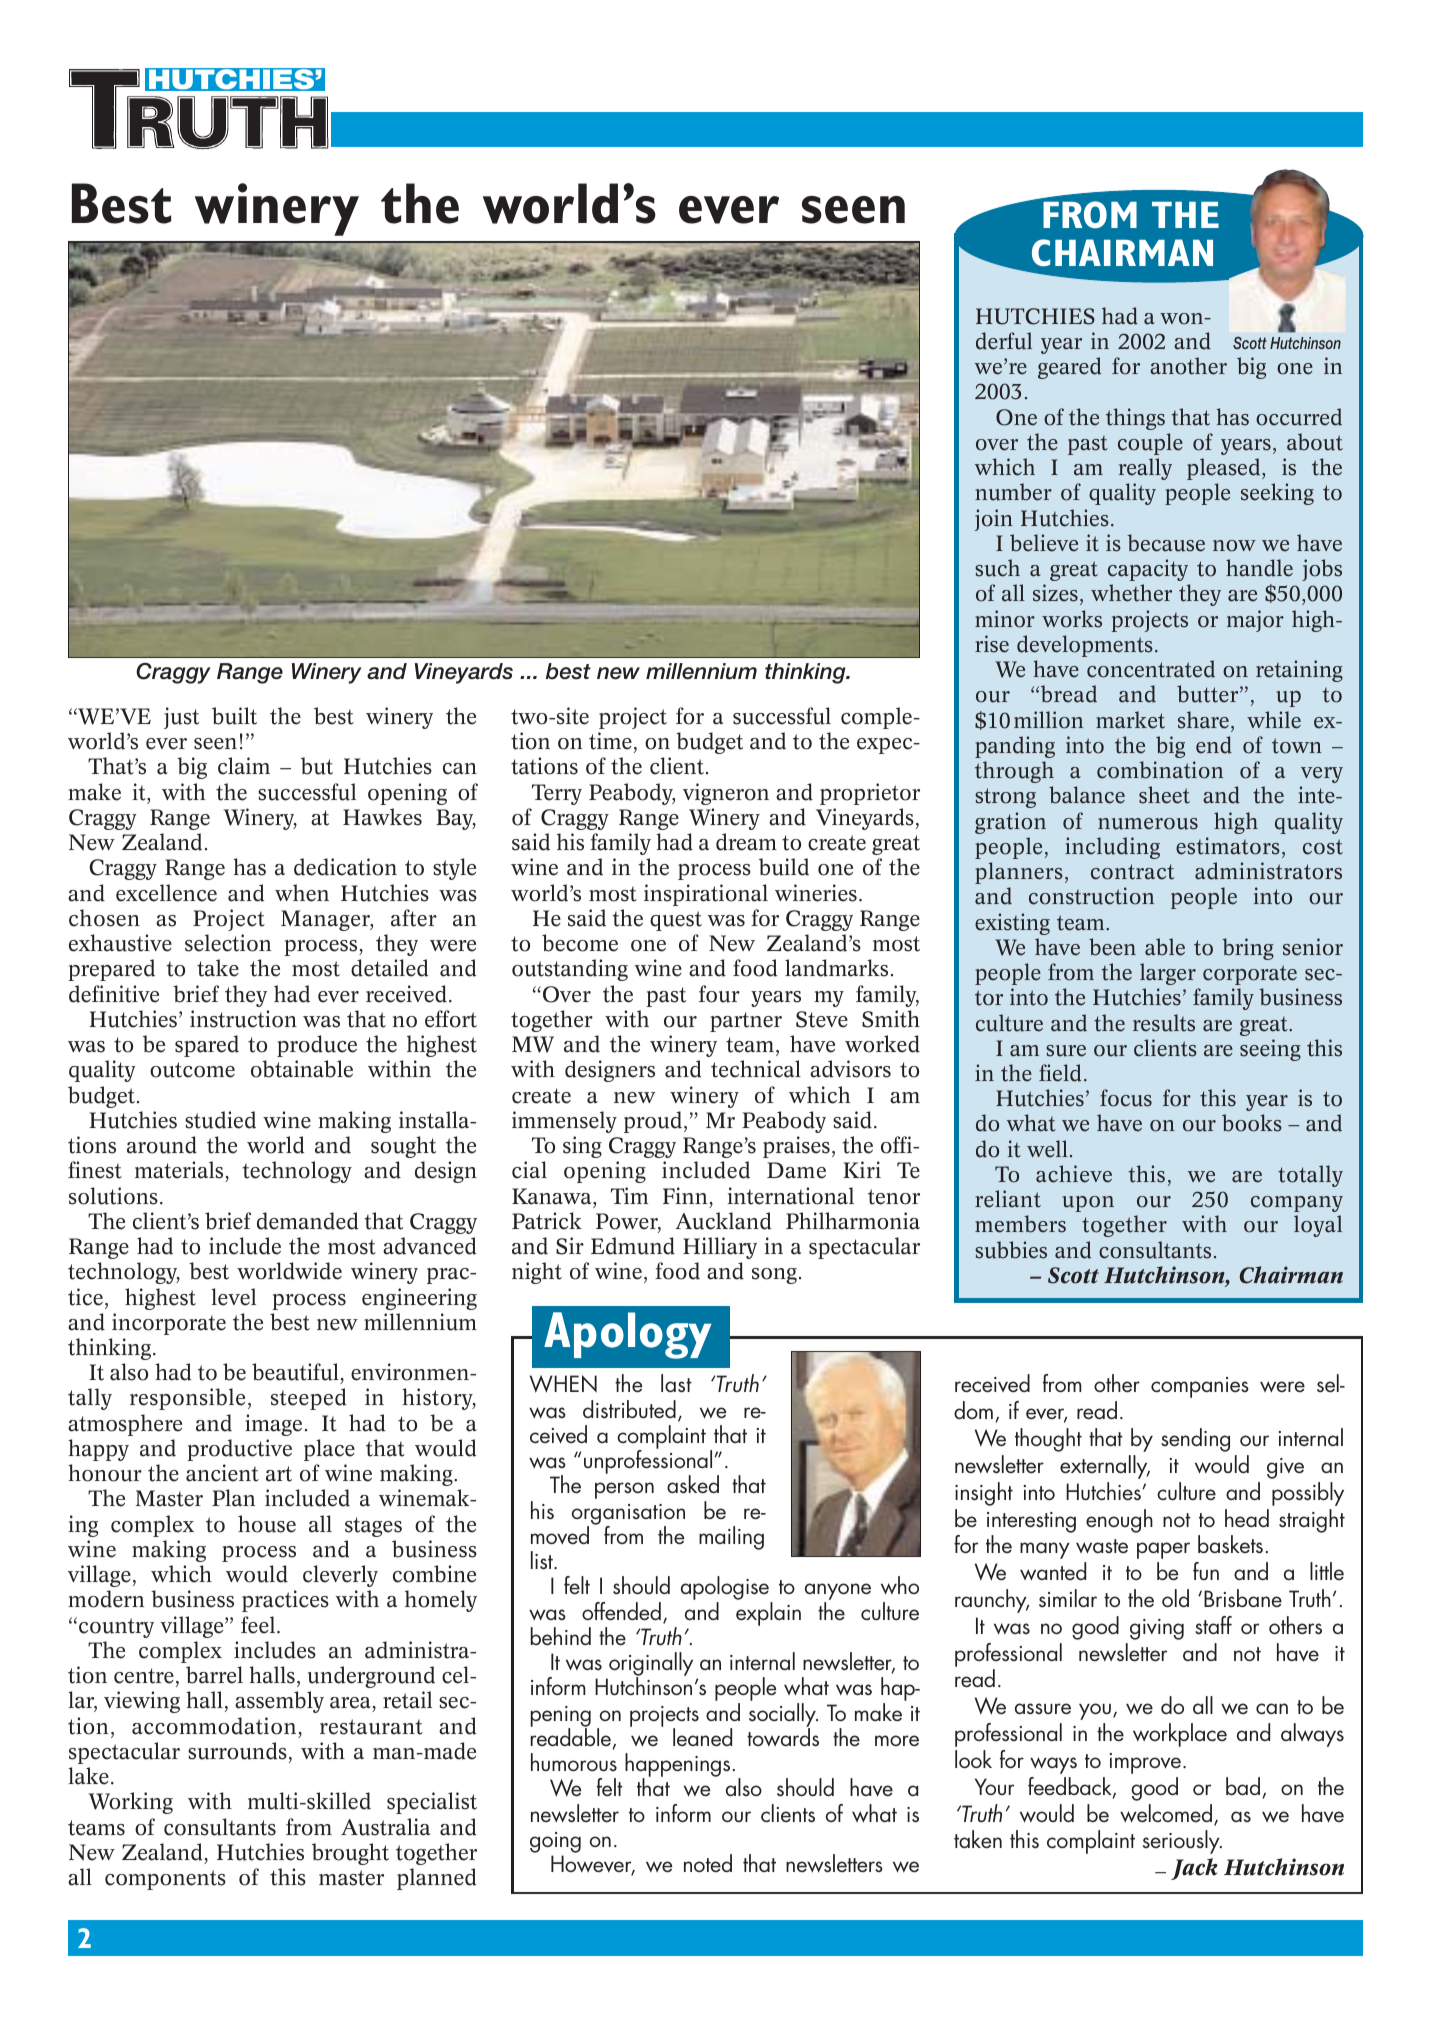 Image resolution: width=1431 pixels, height=2022 pixels. What do you see at coordinates (234, 716) in the document?
I see `built` at bounding box center [234, 716].
